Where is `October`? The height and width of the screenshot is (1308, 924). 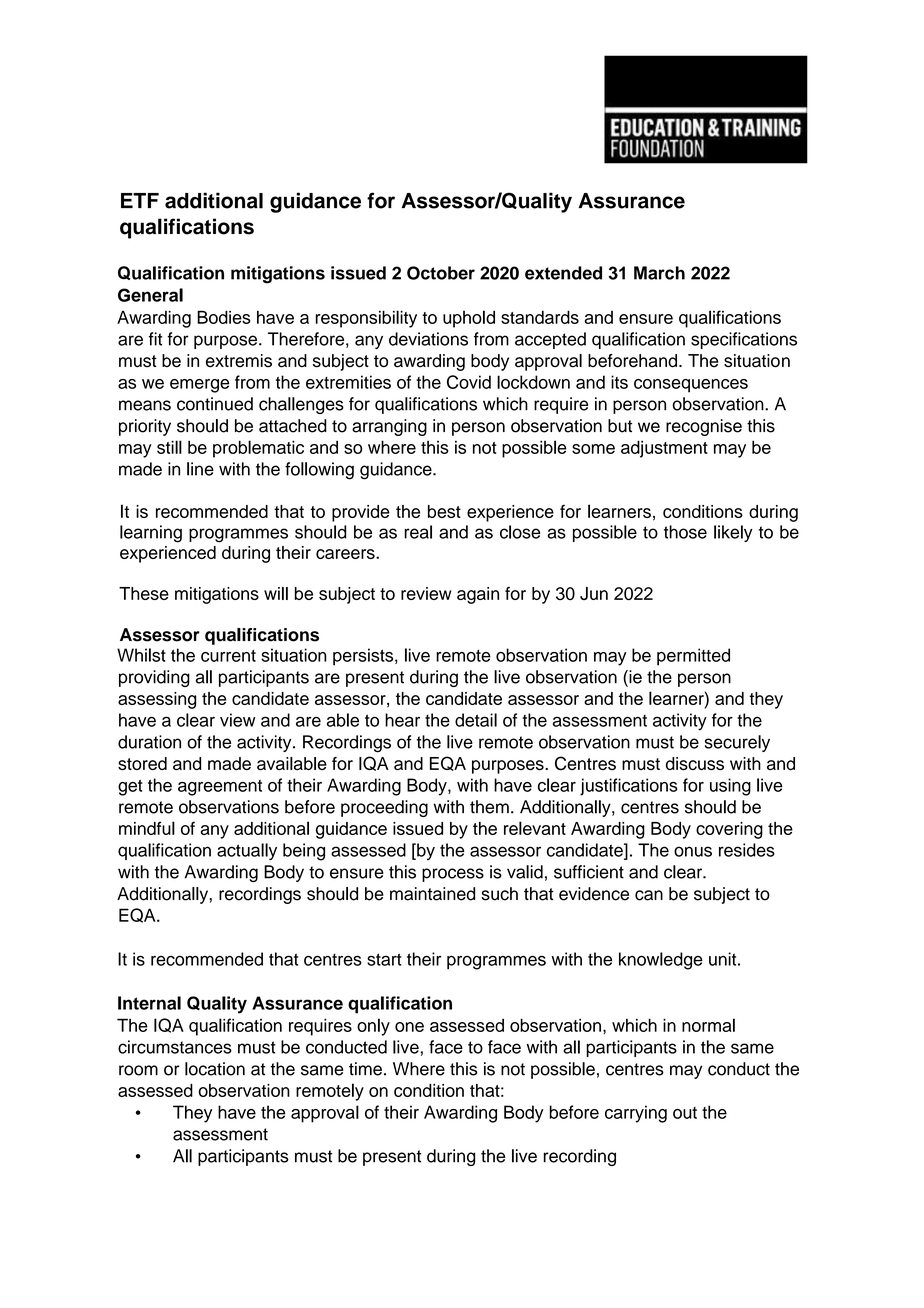 October is located at coordinates (441, 273).
